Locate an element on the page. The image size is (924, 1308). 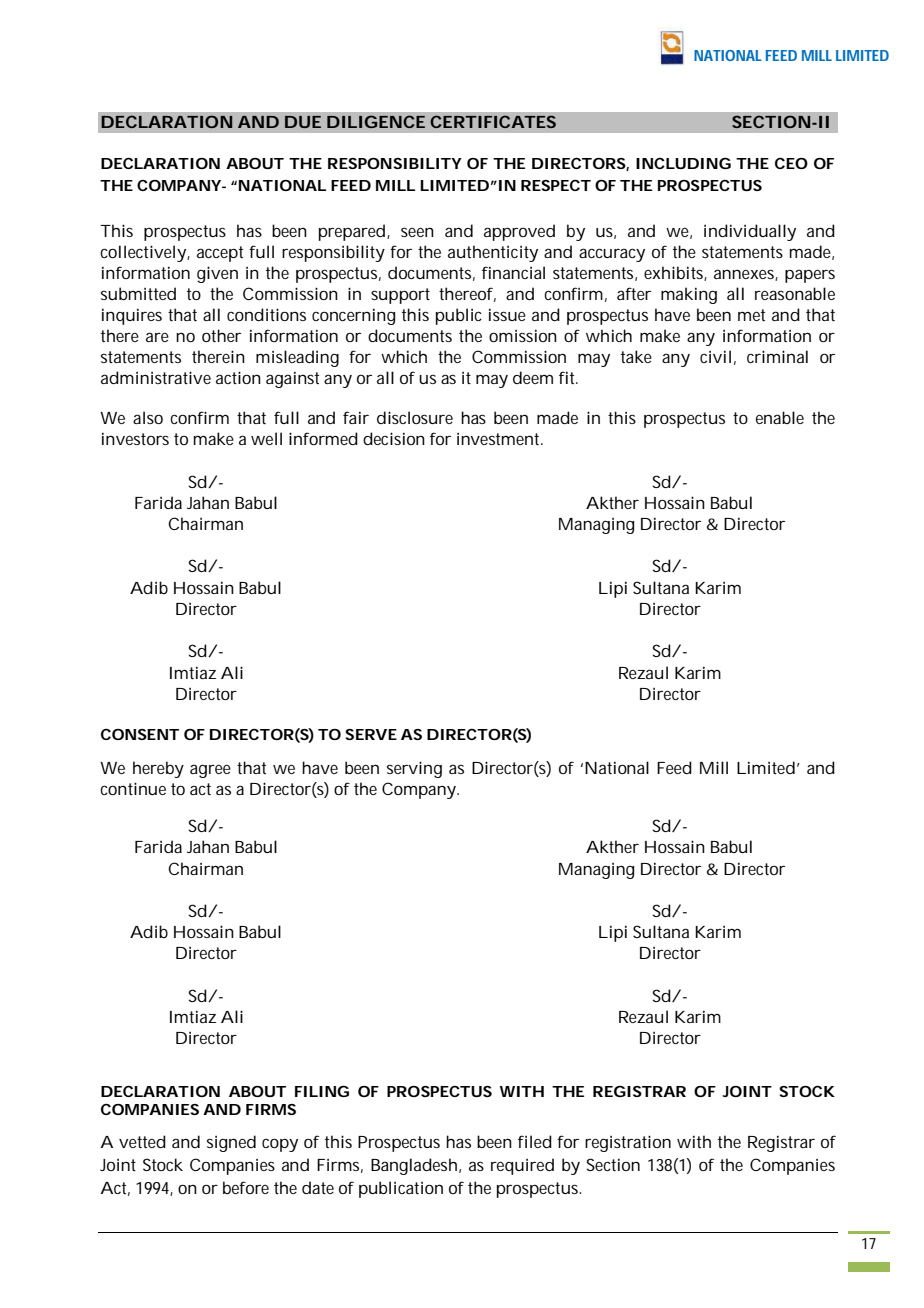
signed is located at coordinates (231, 1143).
